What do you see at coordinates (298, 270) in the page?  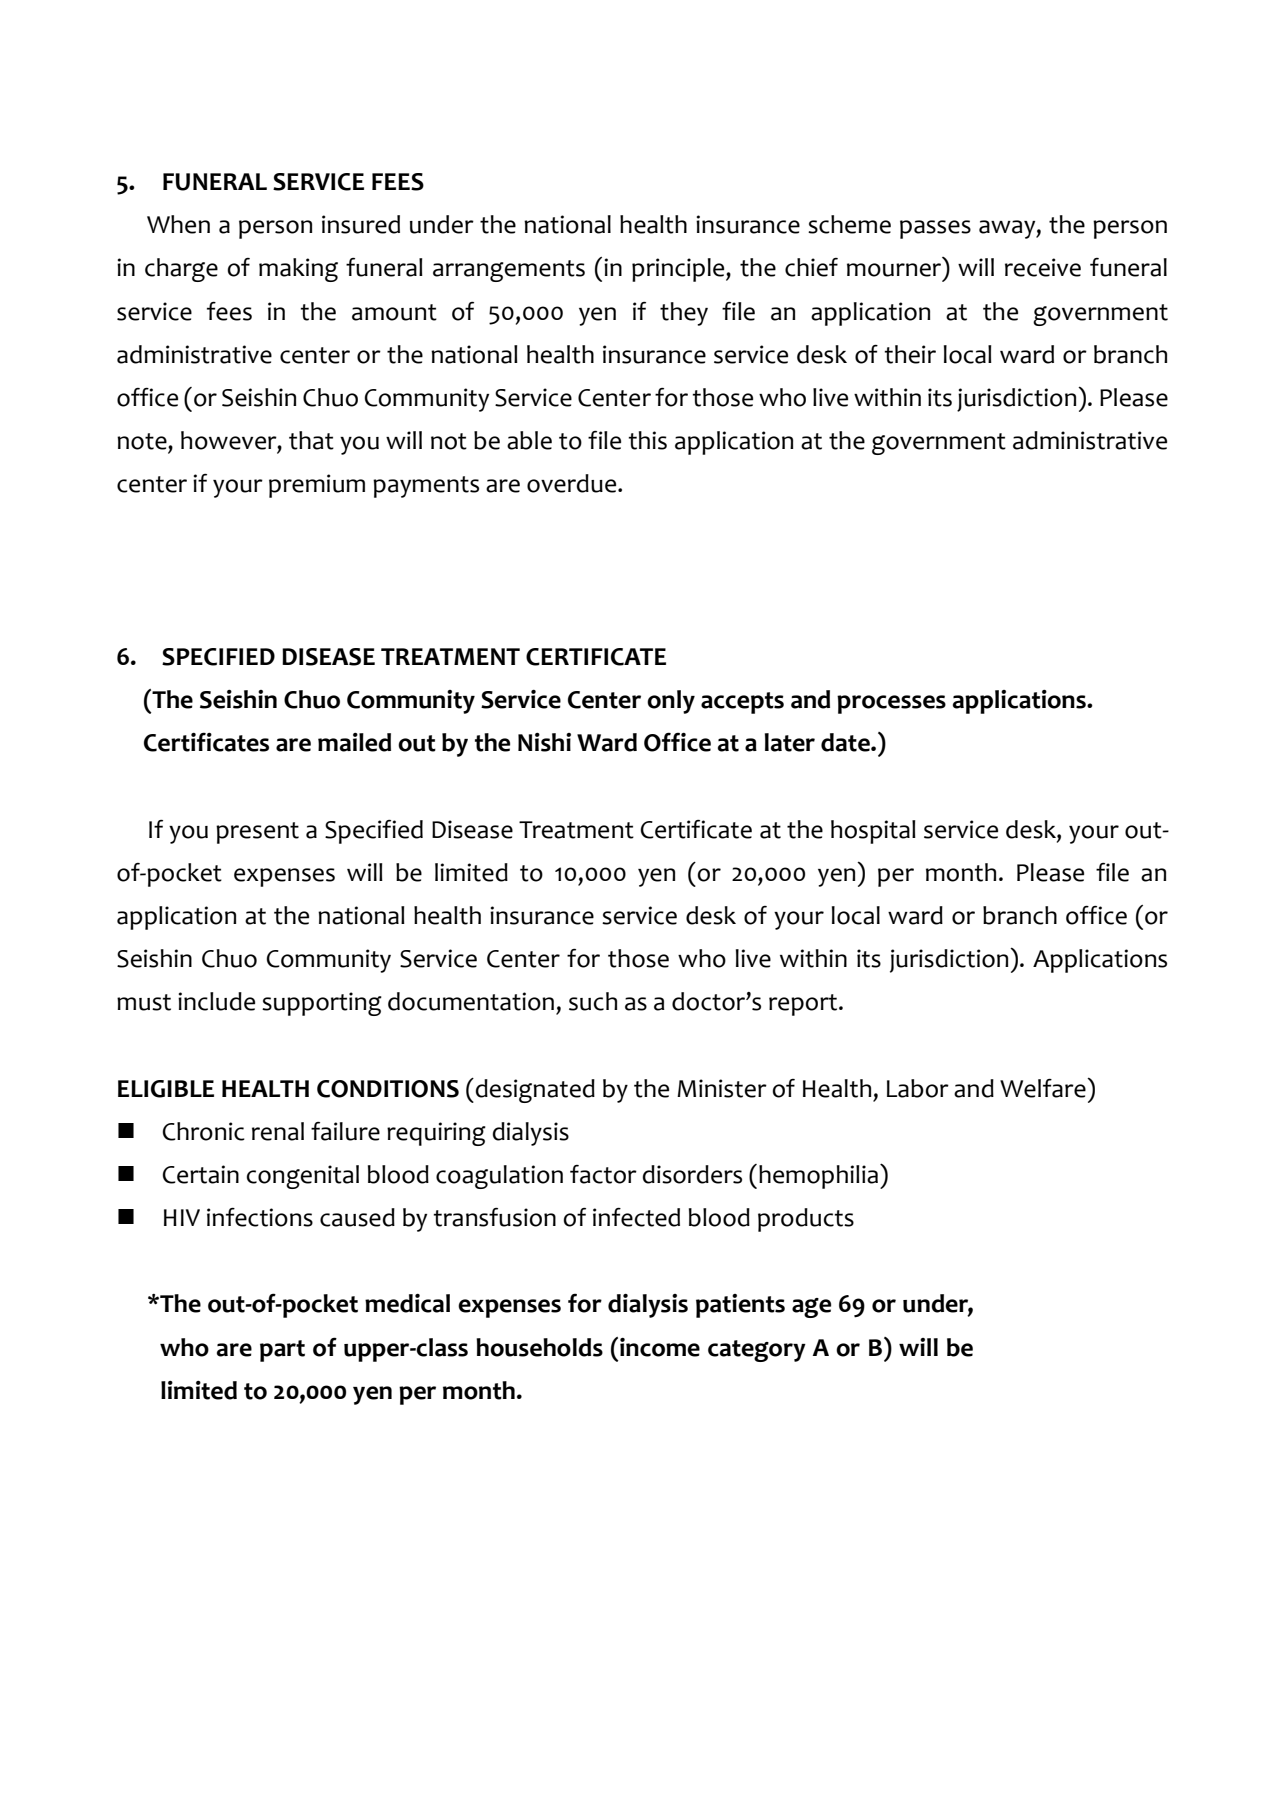 I see `making` at bounding box center [298, 270].
